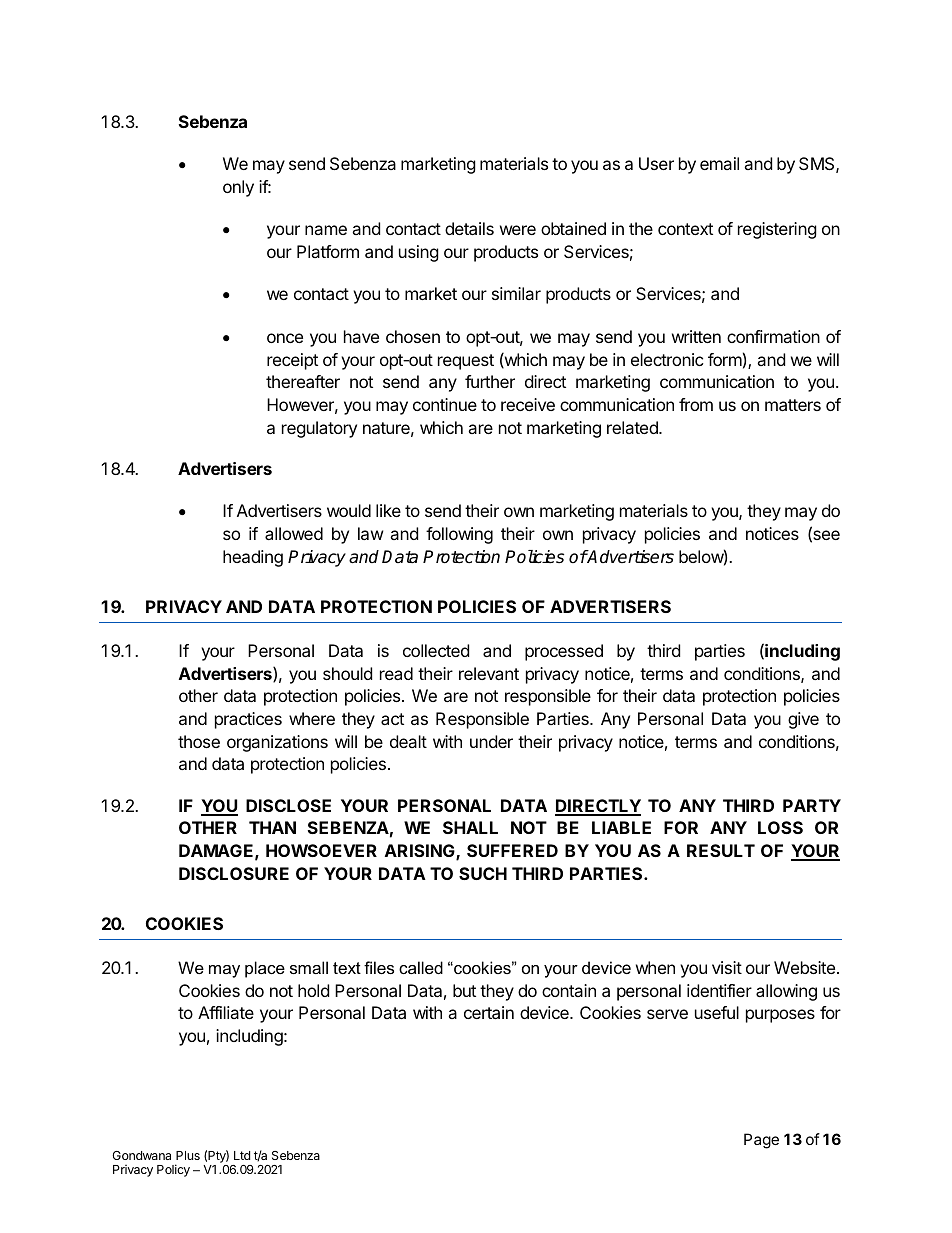 This screenshot has width=952, height=1233. Describe the element at coordinates (242, 1155) in the screenshot. I see `Ltd` at that location.
